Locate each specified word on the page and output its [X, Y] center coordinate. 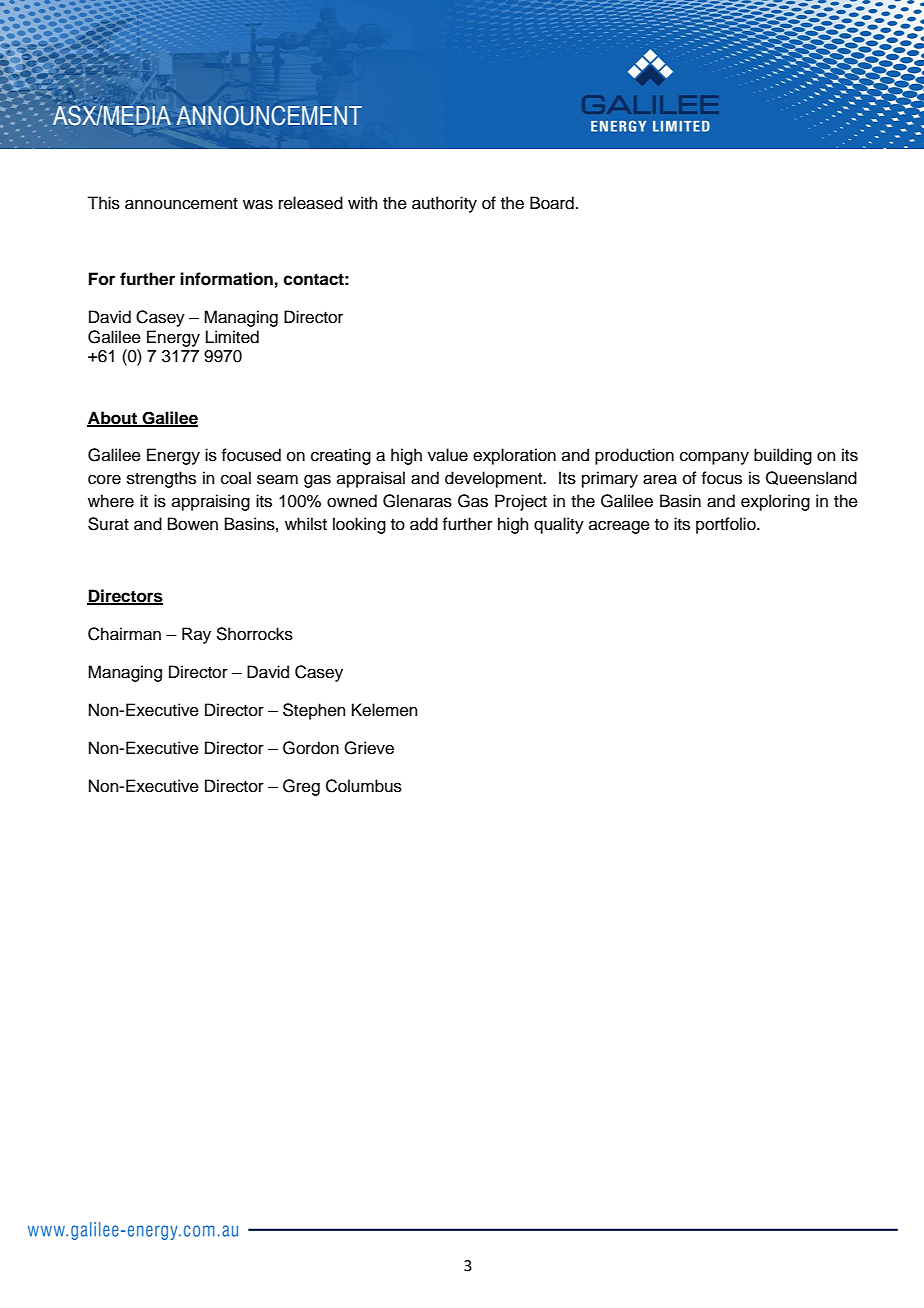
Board [552, 203]
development [495, 479]
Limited [232, 337]
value [448, 455]
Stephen [314, 711]
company [714, 458]
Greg [301, 787]
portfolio [727, 525]
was [258, 204]
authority [444, 204]
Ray [196, 635]
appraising [211, 502]
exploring [775, 502]
